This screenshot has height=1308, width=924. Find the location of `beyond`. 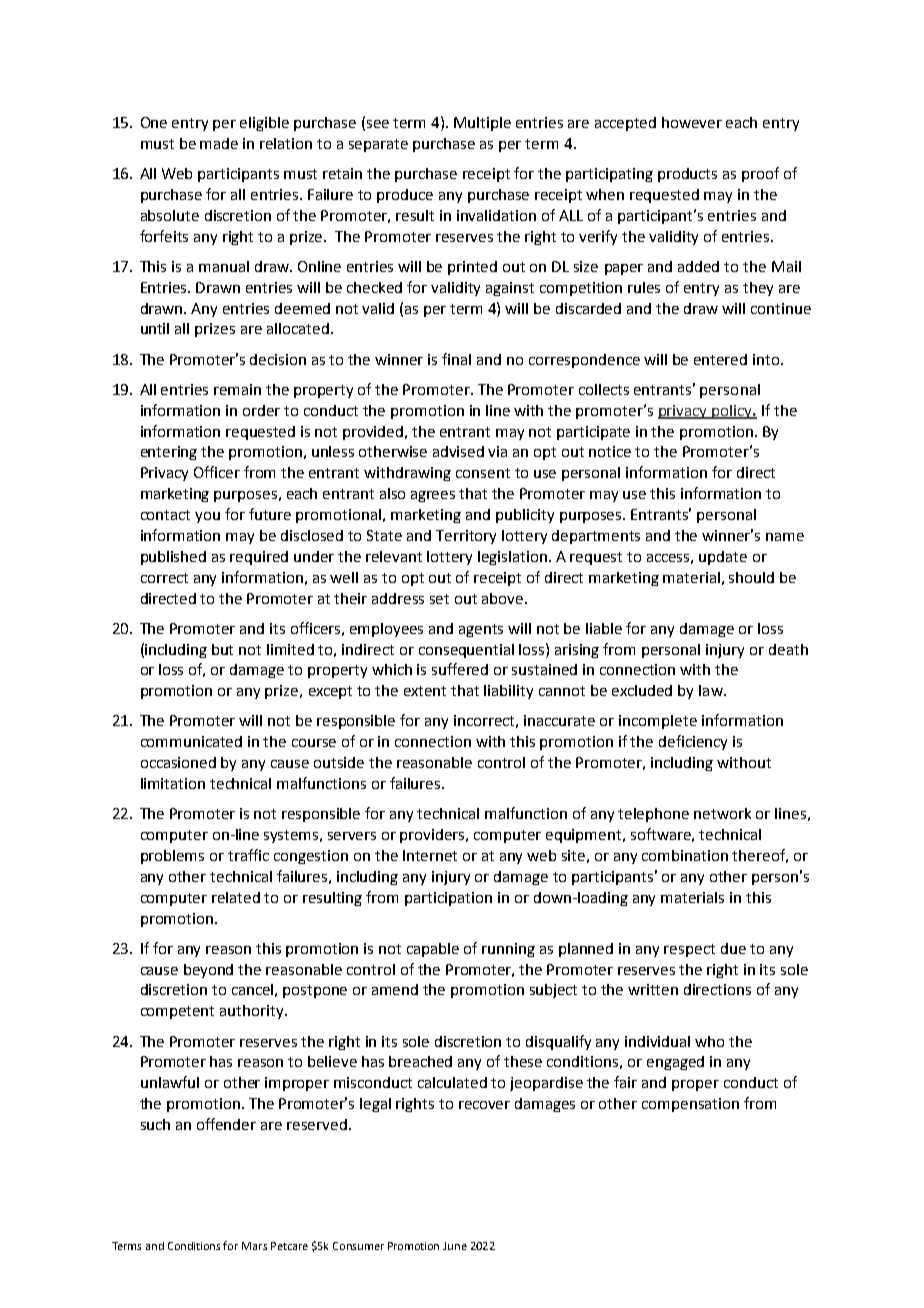

beyond is located at coordinates (208, 971).
